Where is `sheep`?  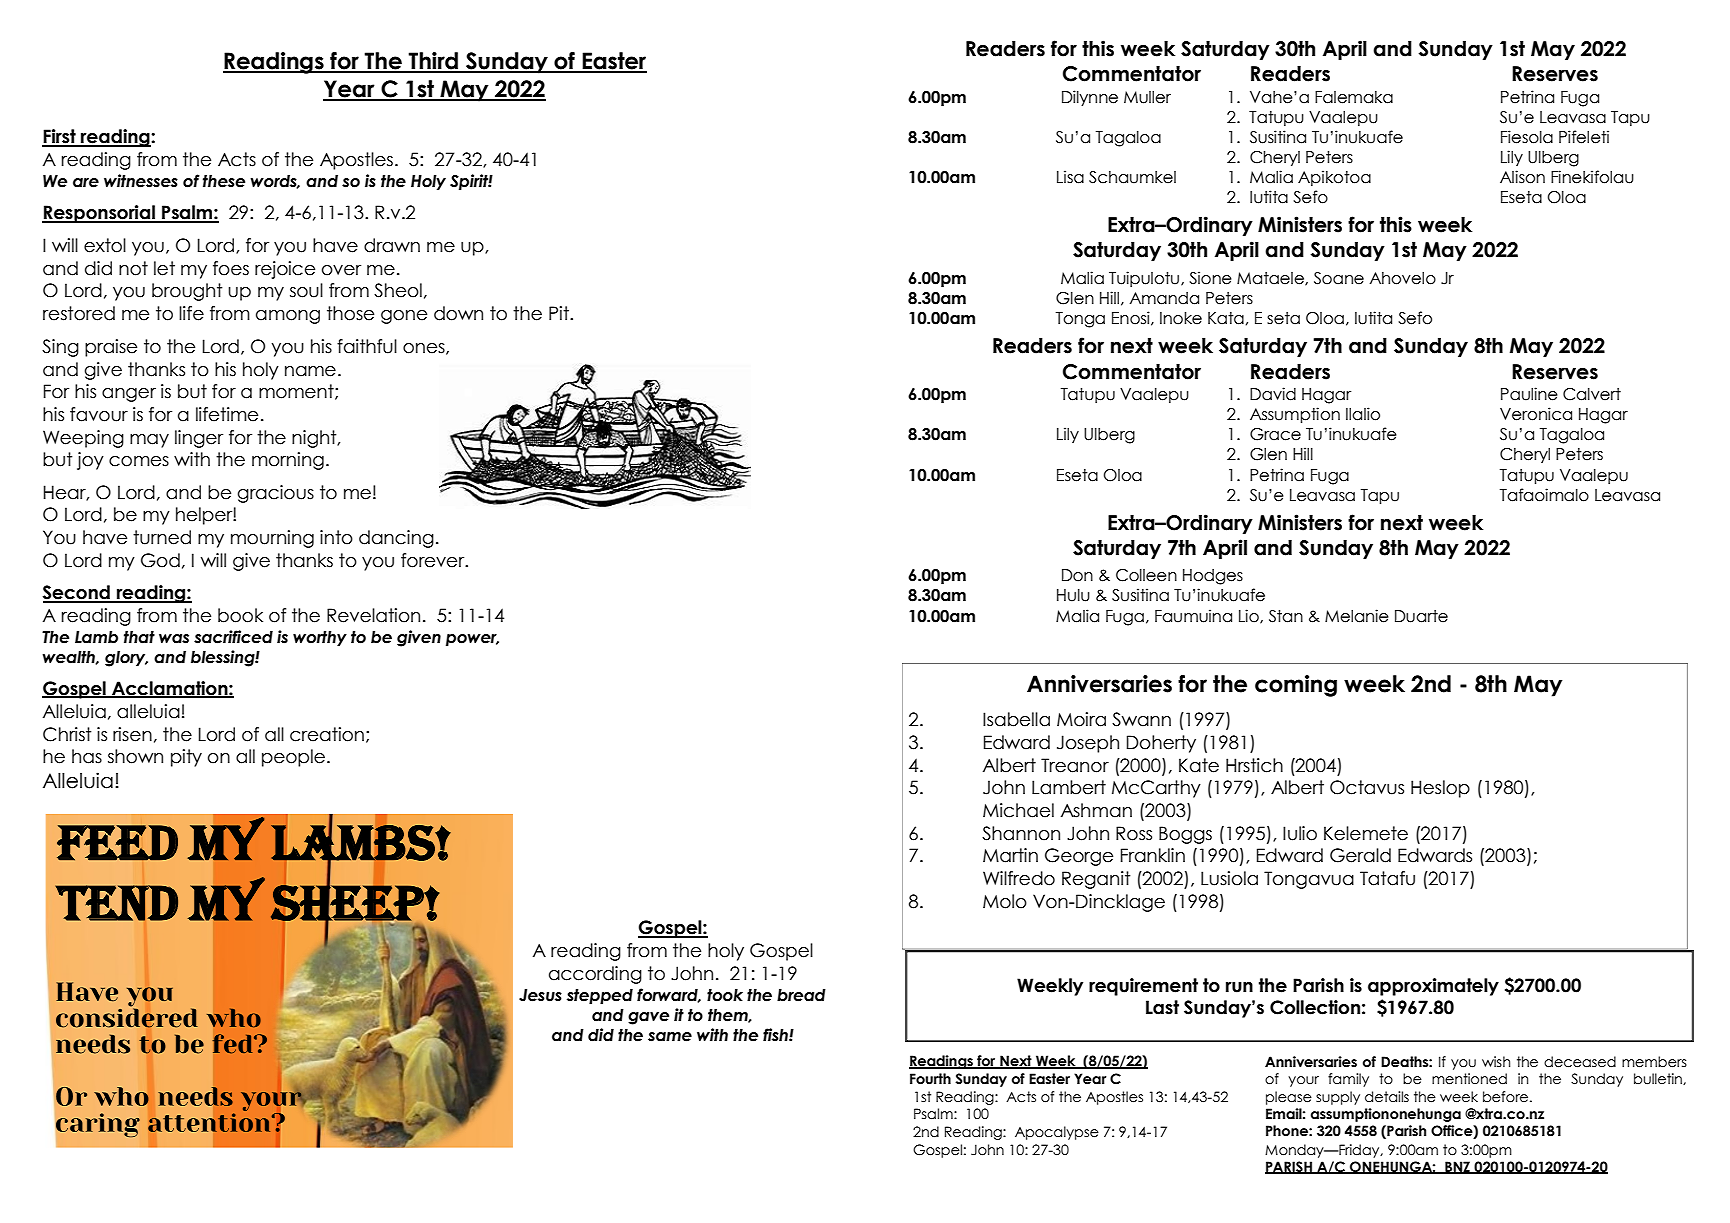 sheep is located at coordinates (348, 903).
